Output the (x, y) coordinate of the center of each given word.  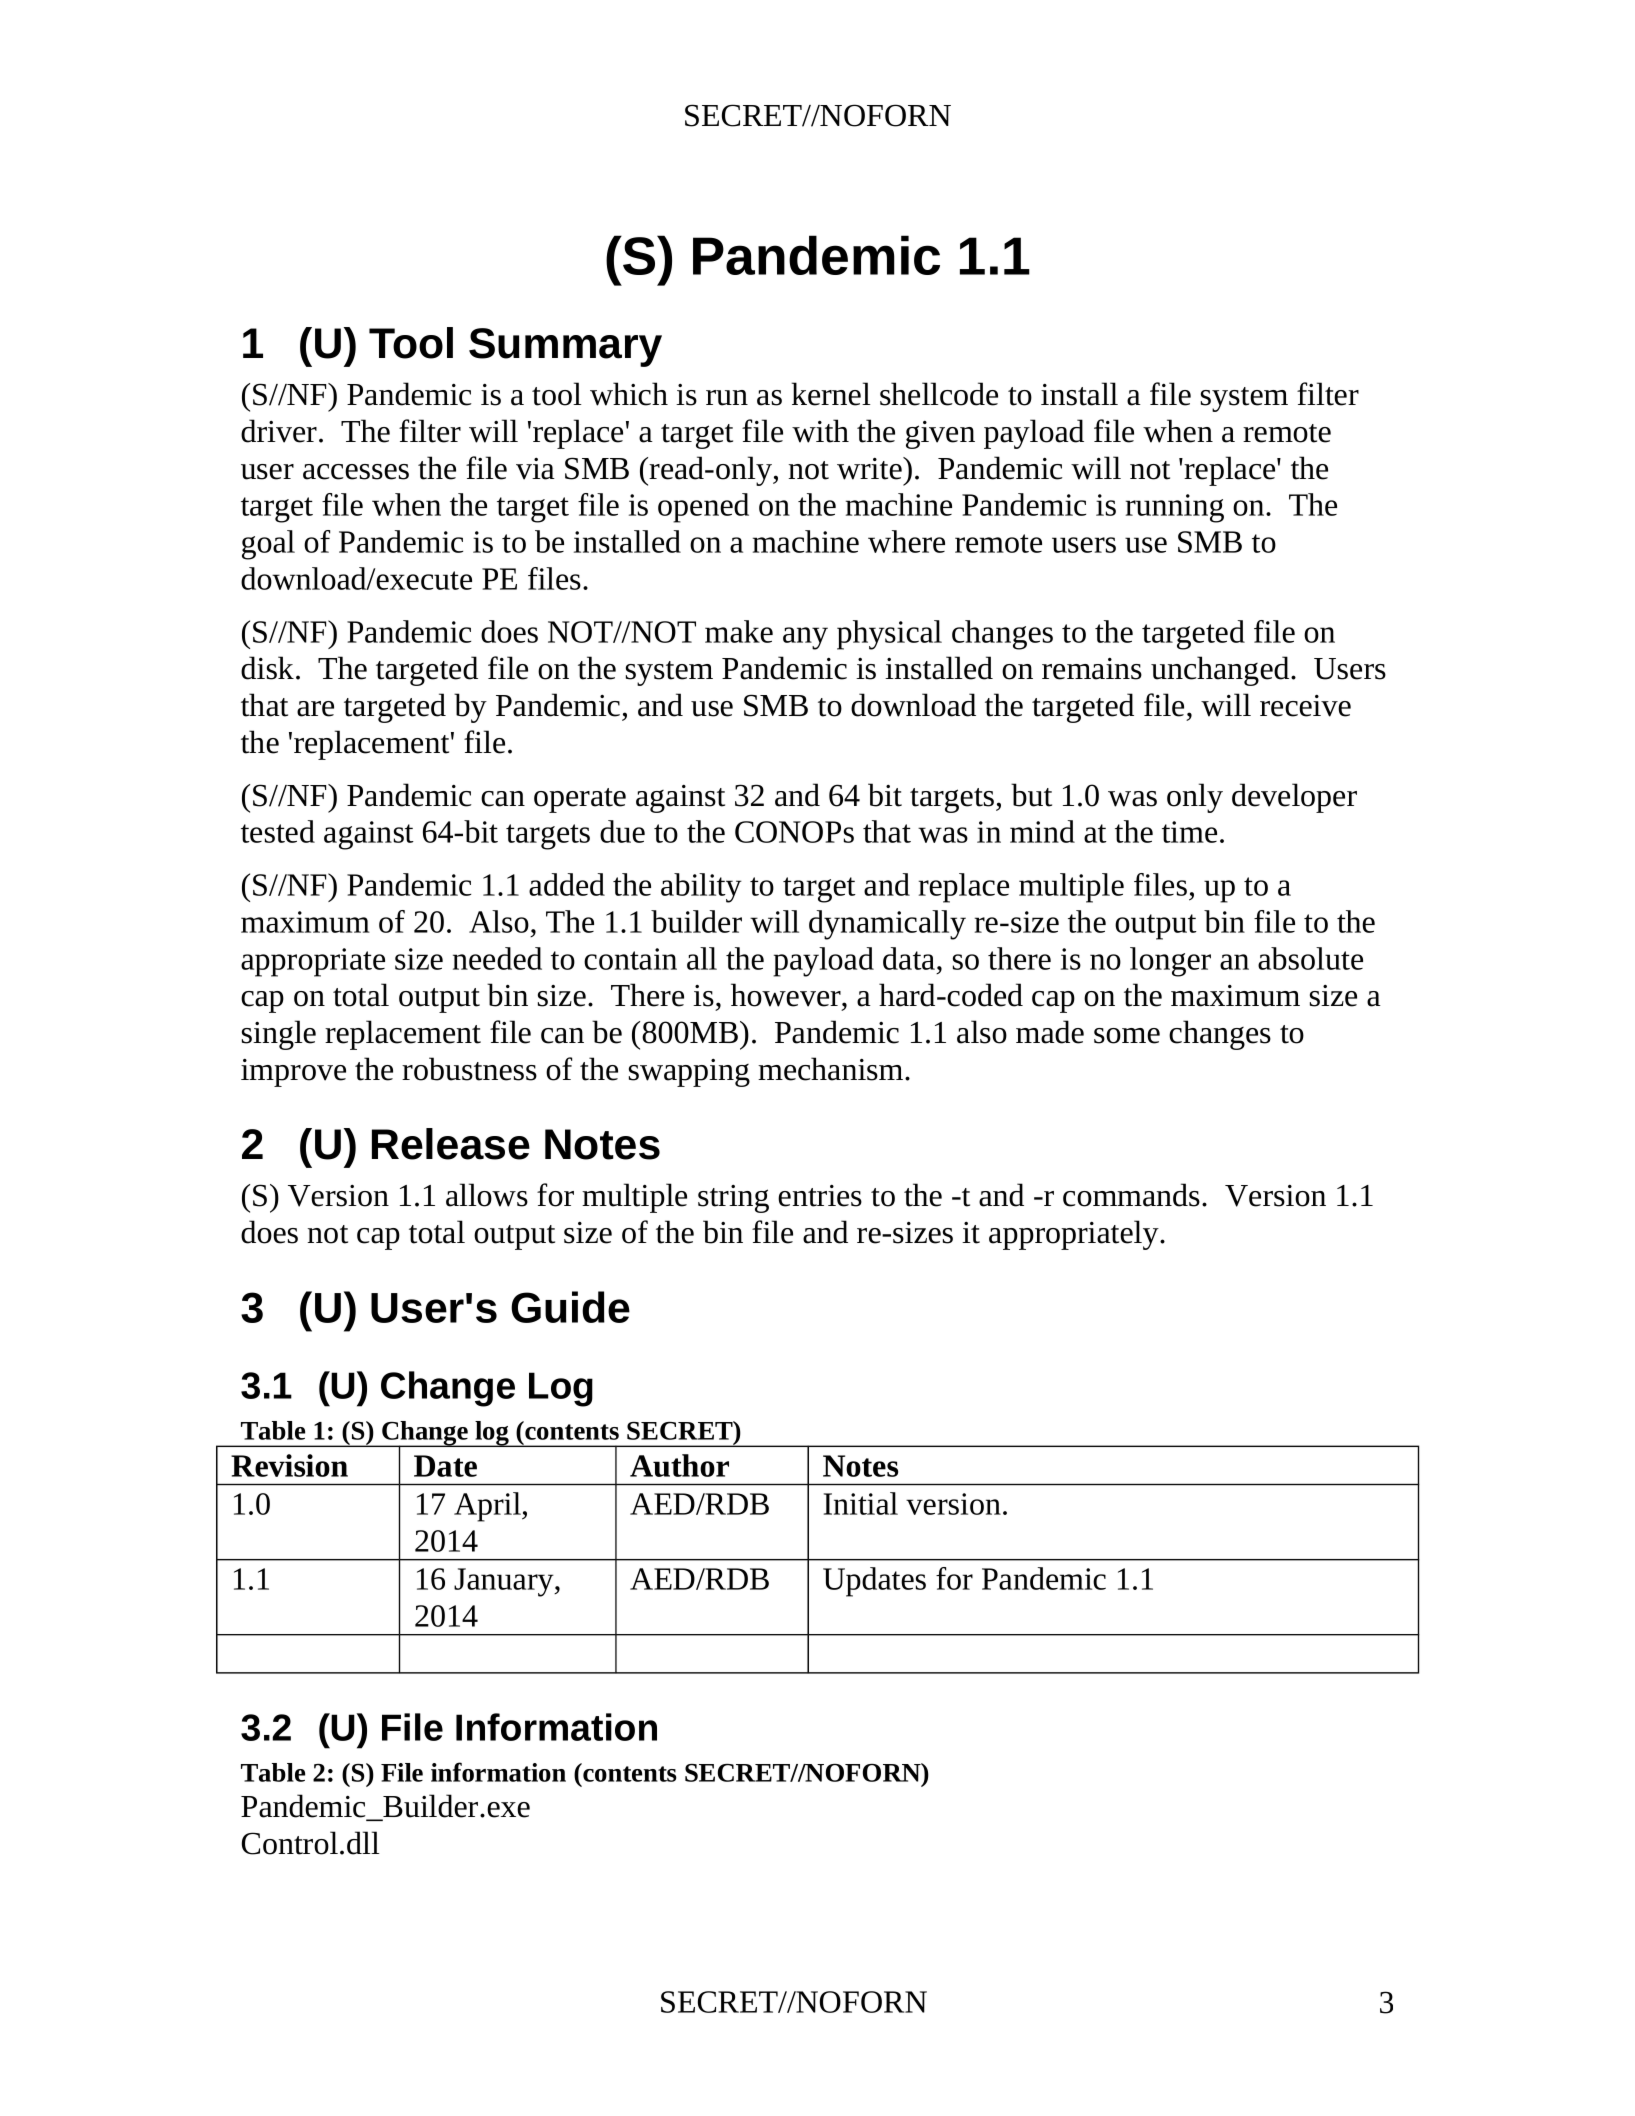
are (315, 709)
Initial (861, 1503)
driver (279, 431)
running (1175, 508)
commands (1131, 1195)
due (622, 831)
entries (820, 1196)
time (1189, 832)
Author (679, 1465)
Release (451, 1144)
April (488, 1507)
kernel (831, 394)
